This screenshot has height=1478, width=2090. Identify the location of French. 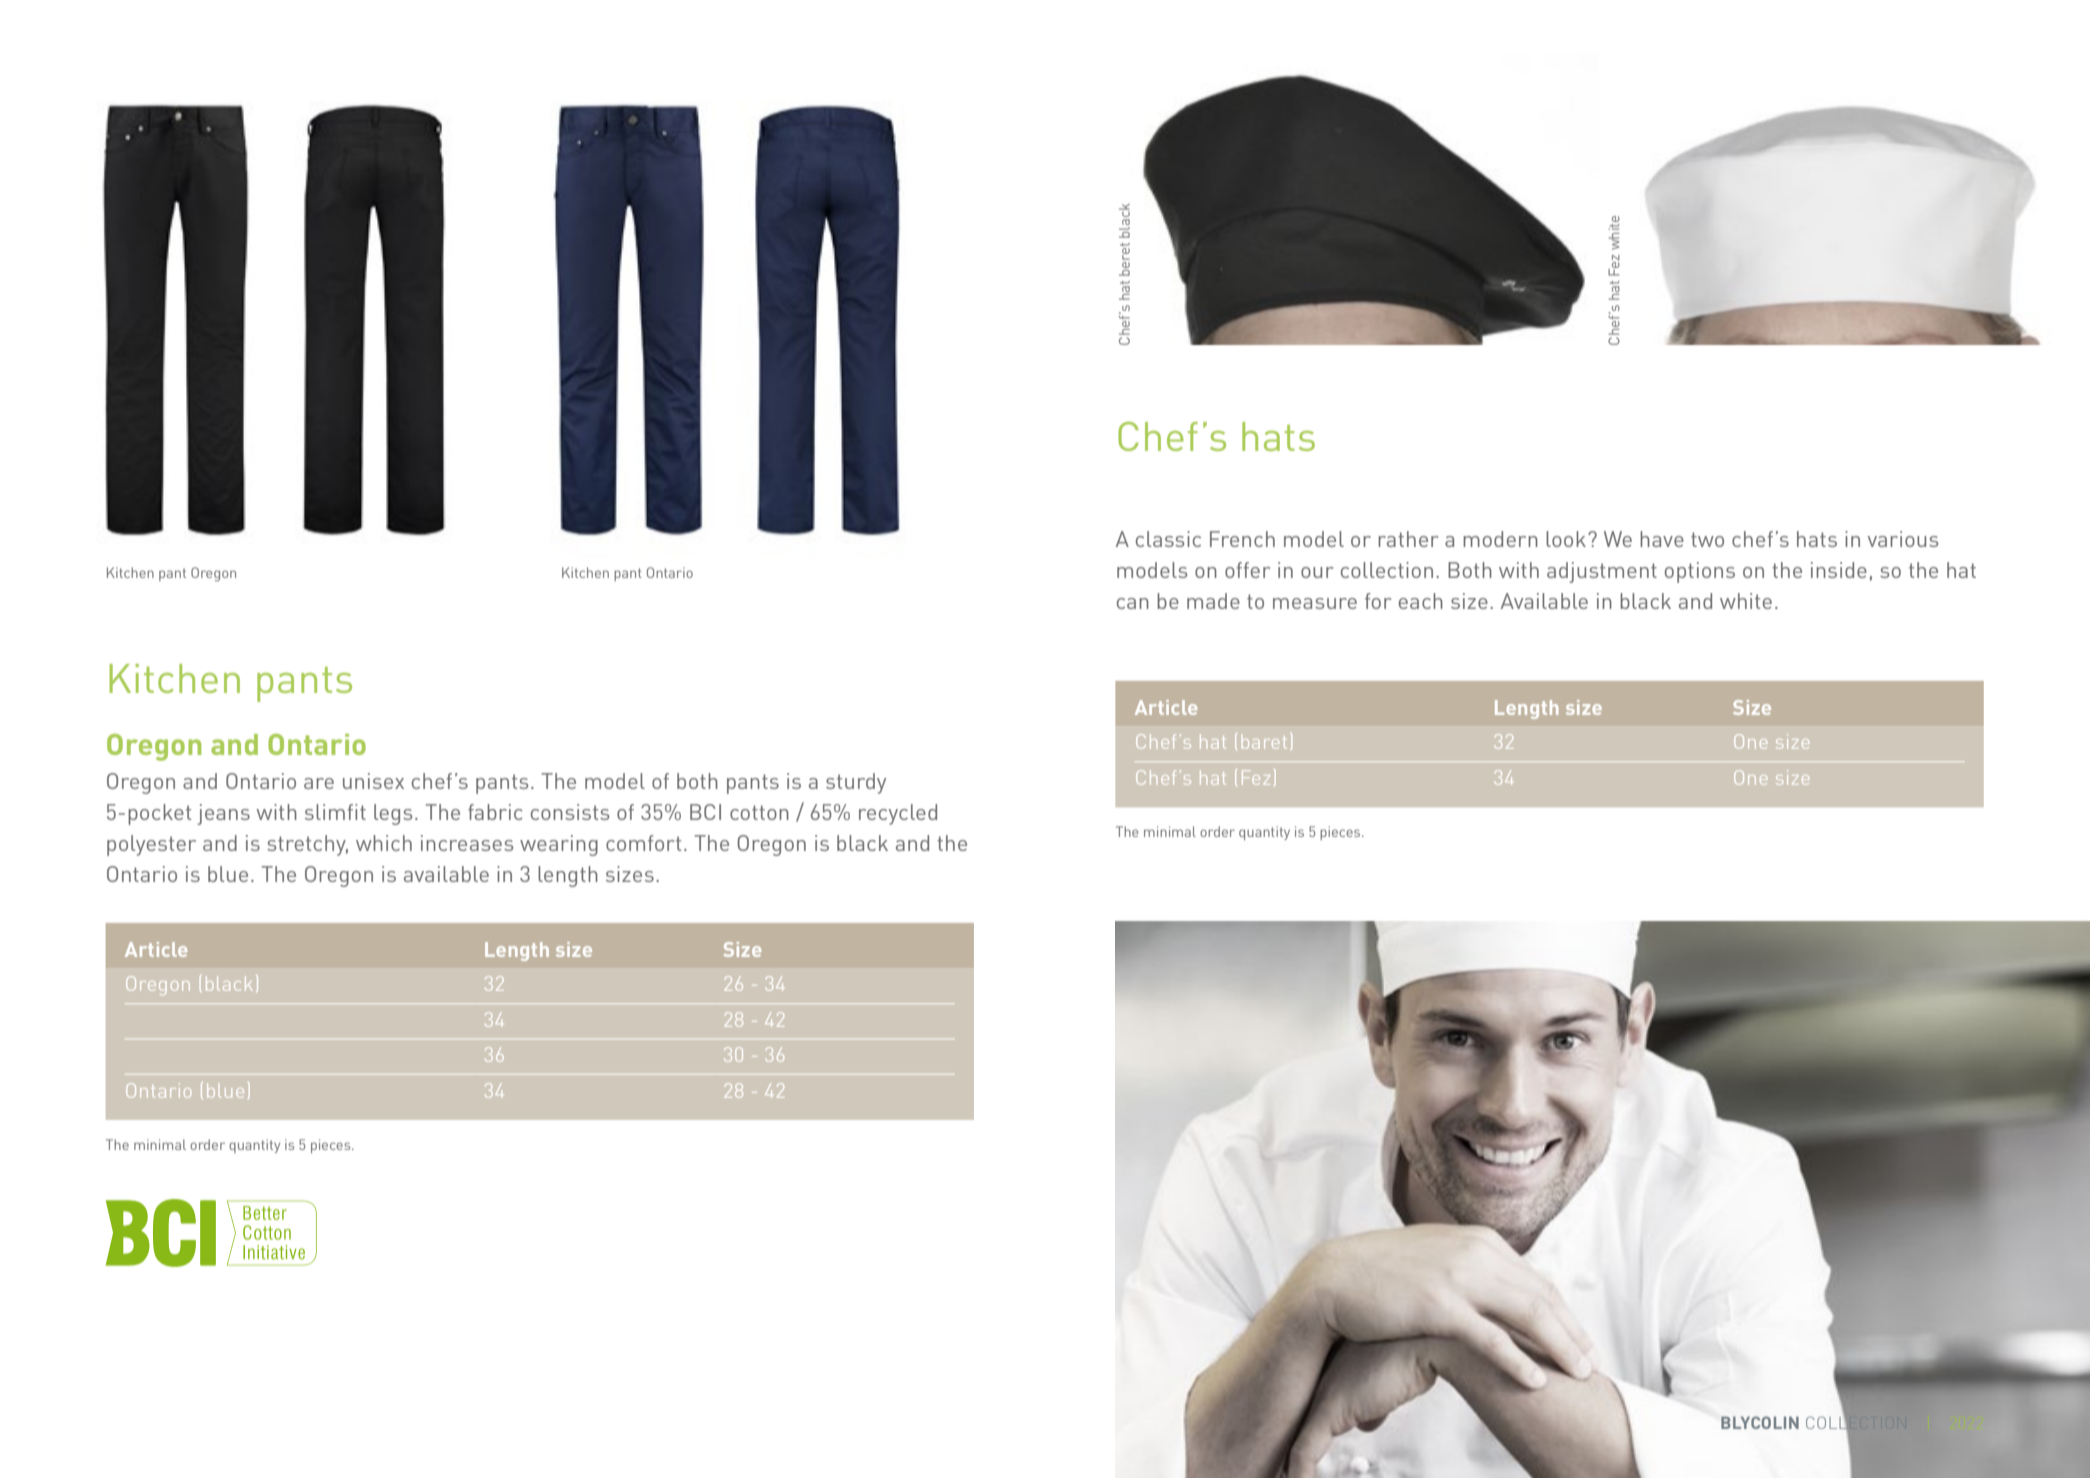
(1242, 539).
